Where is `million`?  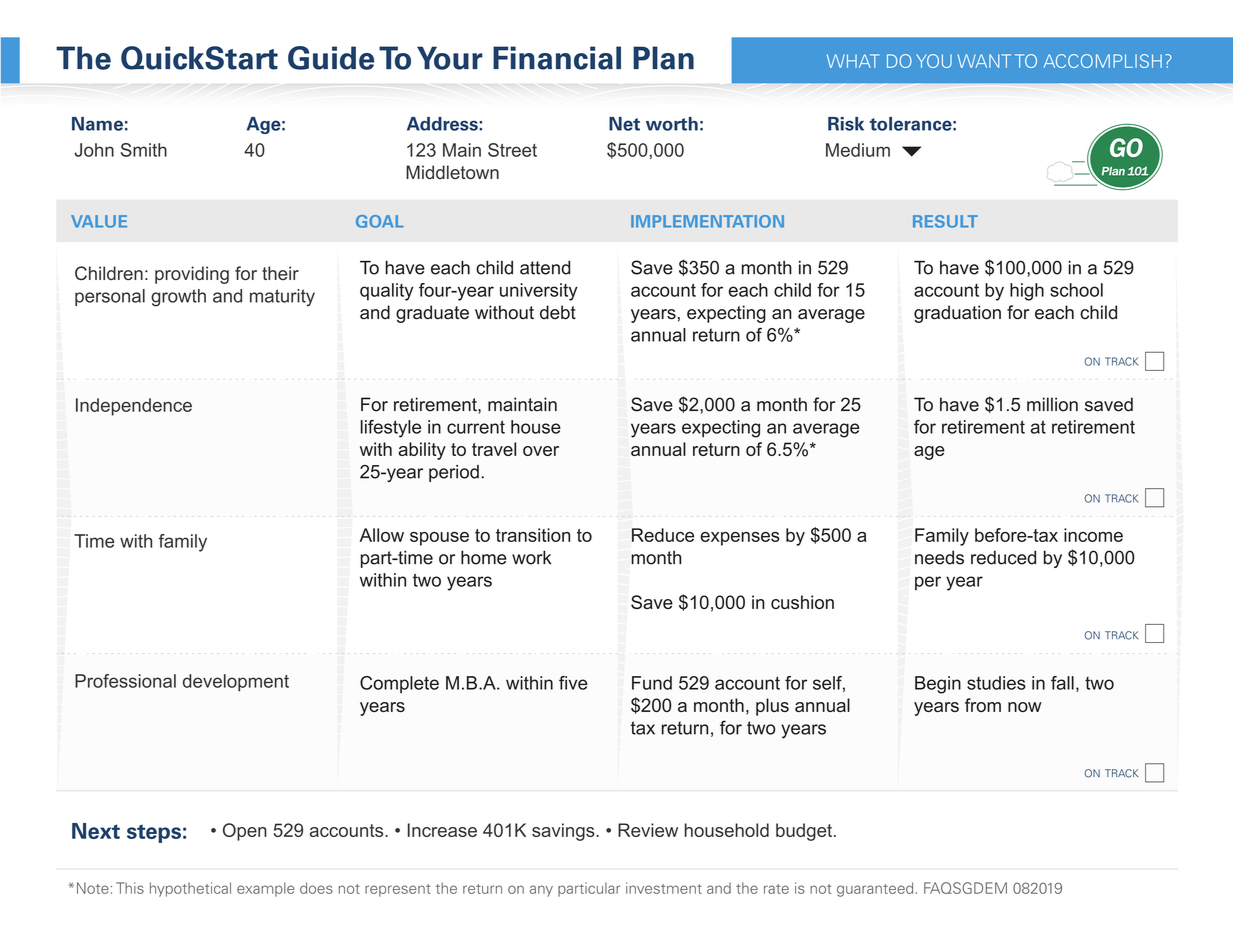 million is located at coordinates (1052, 404).
